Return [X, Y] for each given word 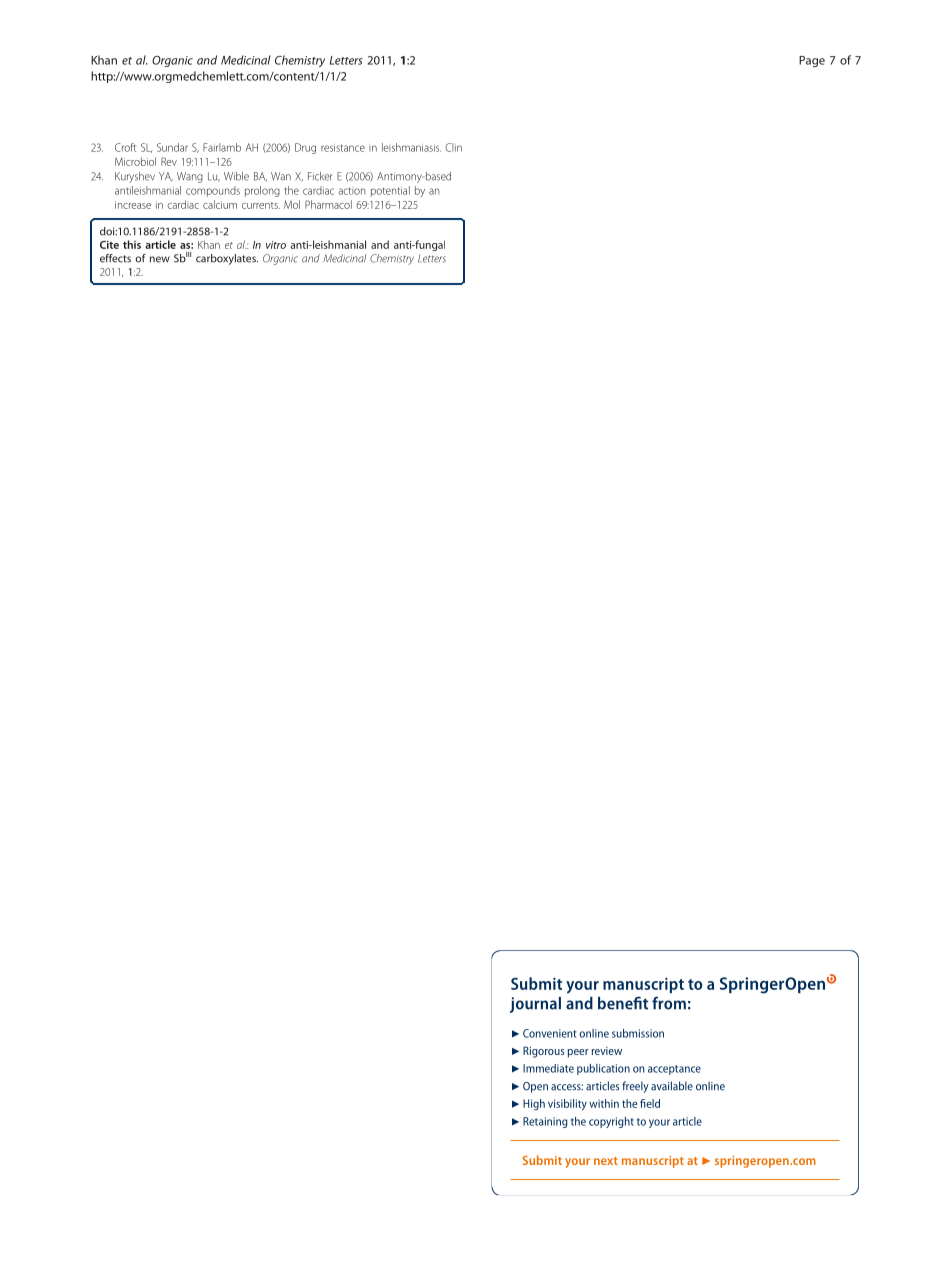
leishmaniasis [411, 147]
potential [390, 191]
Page [812, 61]
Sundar [172, 147]
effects [115, 258]
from [669, 1003]
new [160, 259]
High [534, 1104]
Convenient [550, 1033]
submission [638, 1033]
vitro [276, 245]
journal [535, 1005]
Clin [453, 147]
